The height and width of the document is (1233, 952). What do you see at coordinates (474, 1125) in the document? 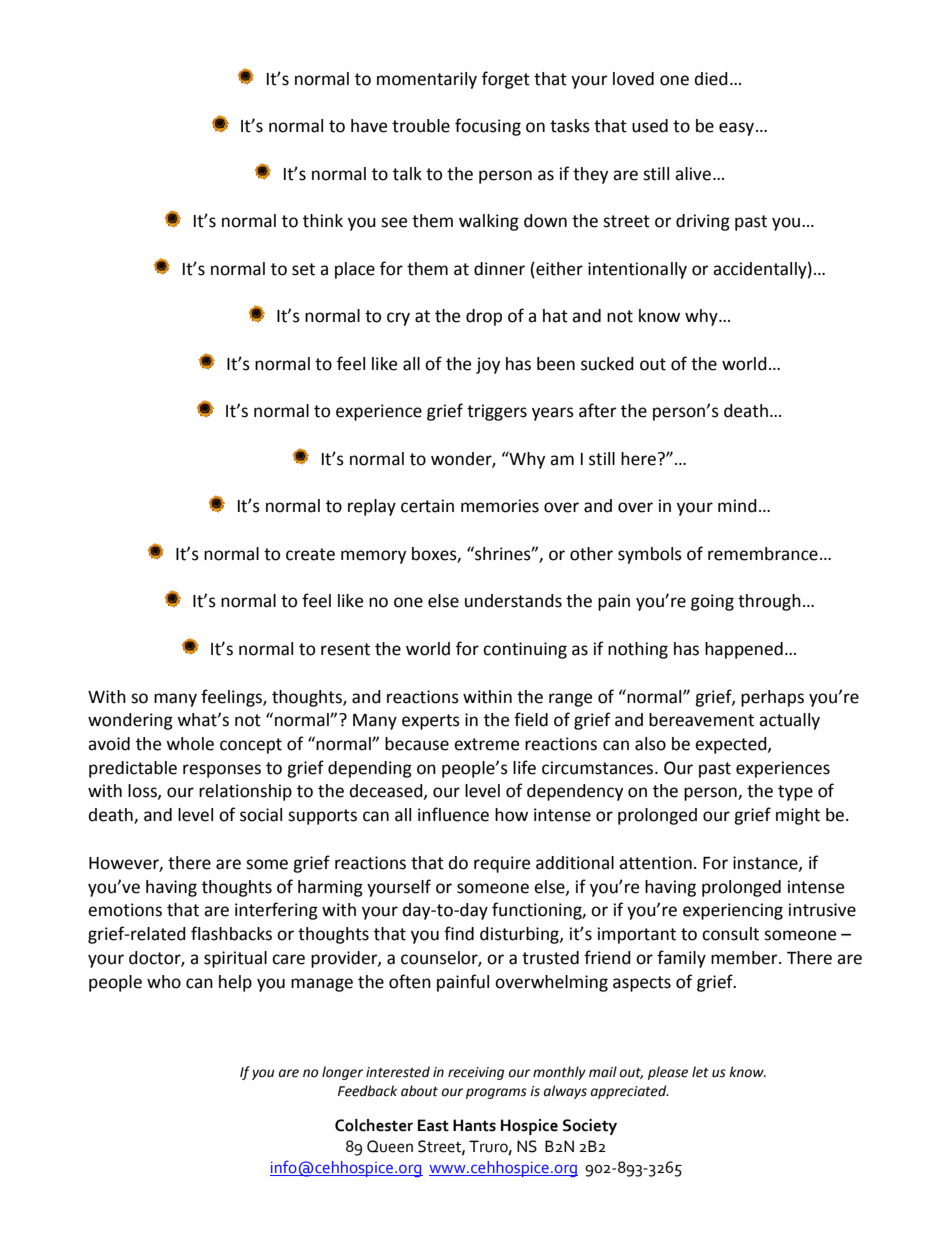
I see `Hants` at bounding box center [474, 1125].
